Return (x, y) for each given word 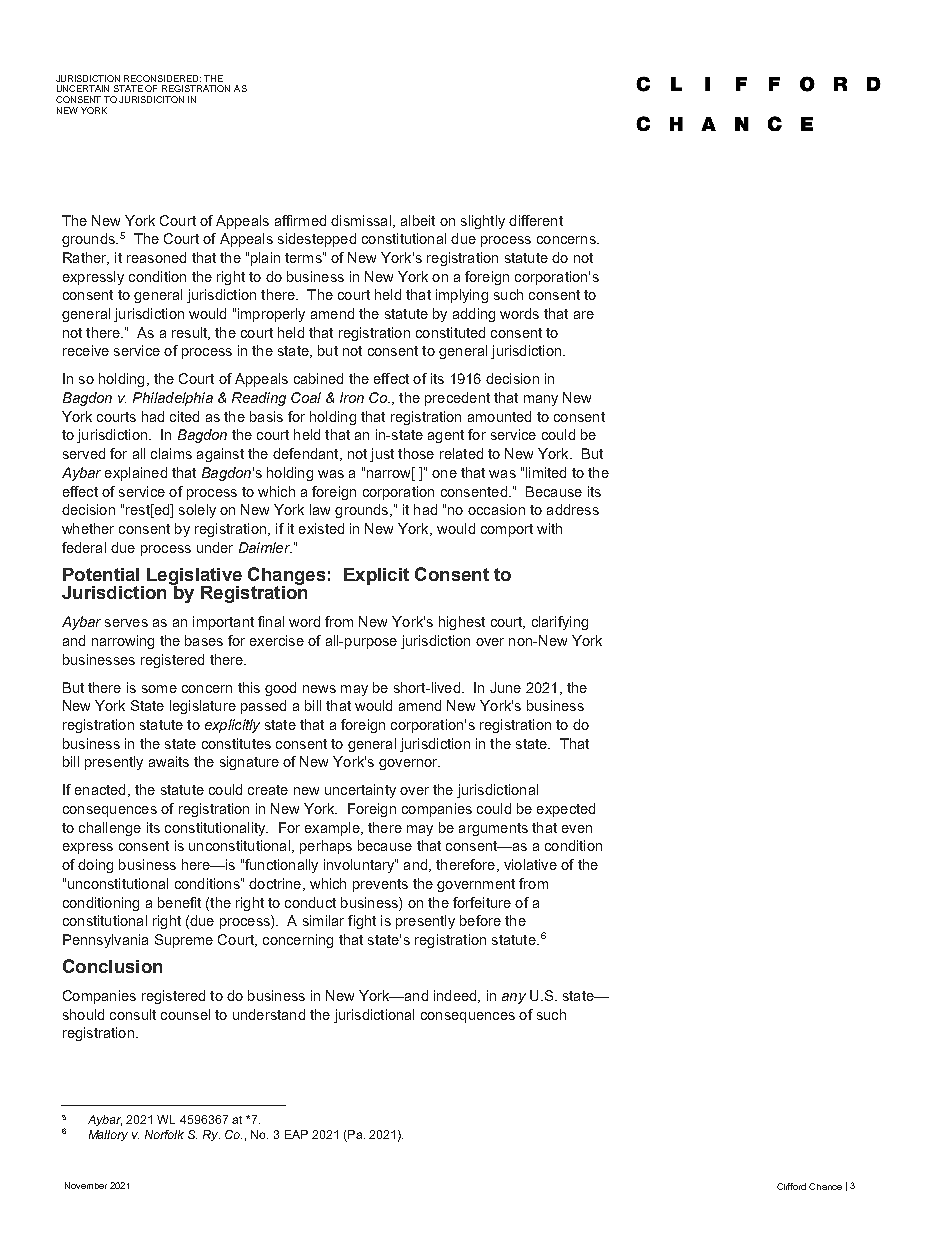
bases (204, 640)
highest (462, 623)
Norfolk (164, 1134)
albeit (418, 220)
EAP (296, 1134)
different (536, 220)
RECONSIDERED (162, 78)
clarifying (560, 623)
